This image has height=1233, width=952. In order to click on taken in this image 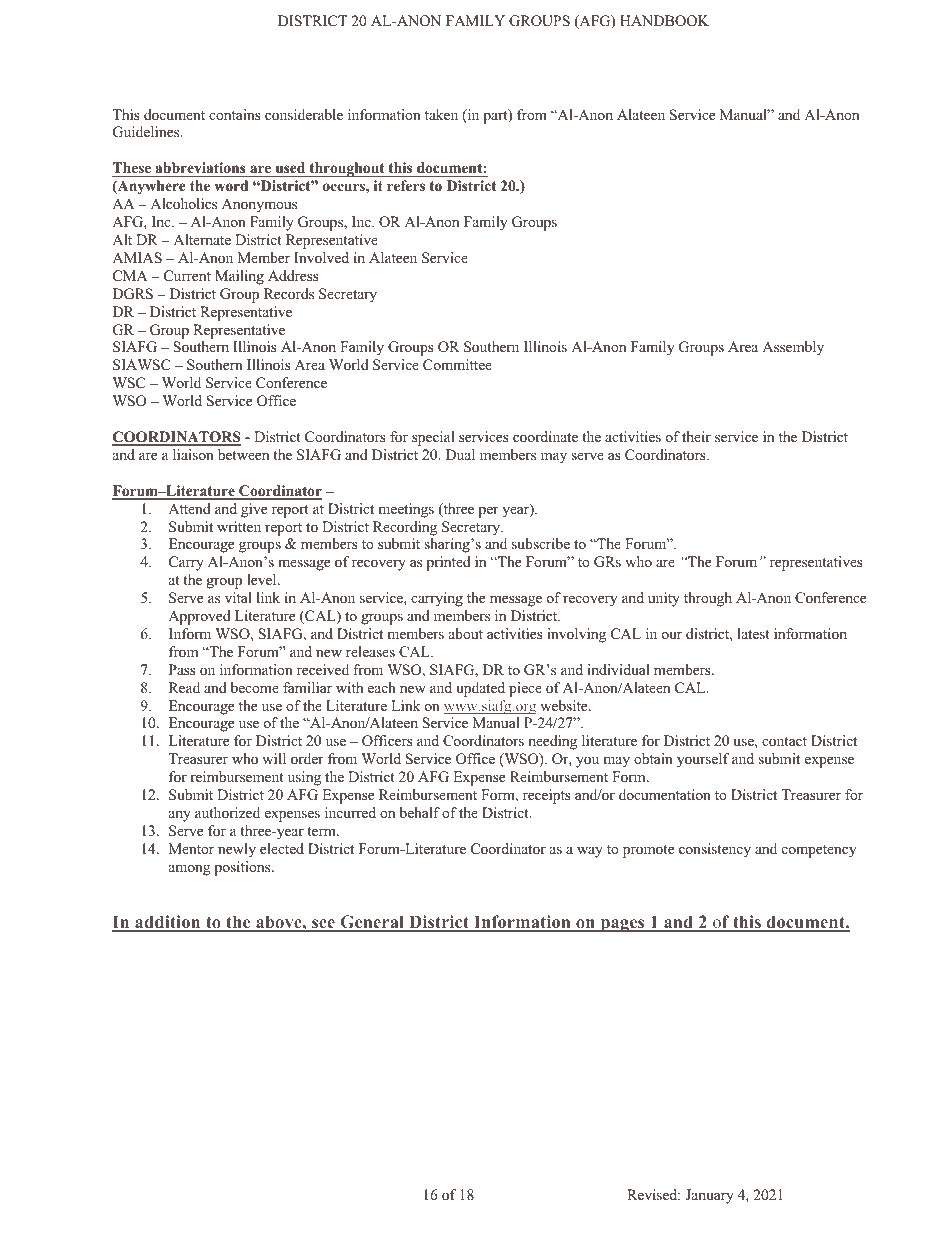, I will do `click(441, 114)`.
